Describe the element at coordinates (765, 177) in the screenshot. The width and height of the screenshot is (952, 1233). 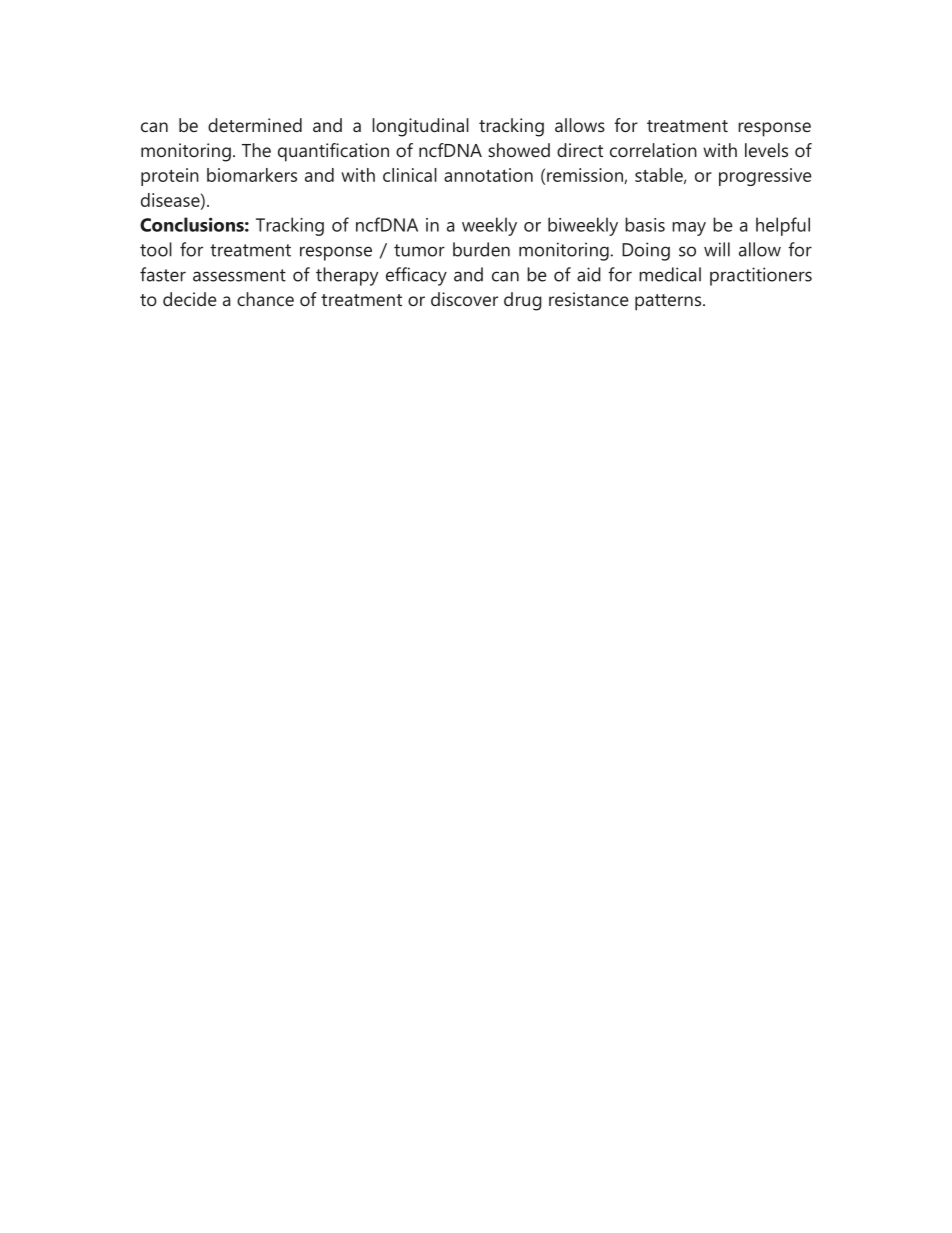
I see `progressive` at that location.
